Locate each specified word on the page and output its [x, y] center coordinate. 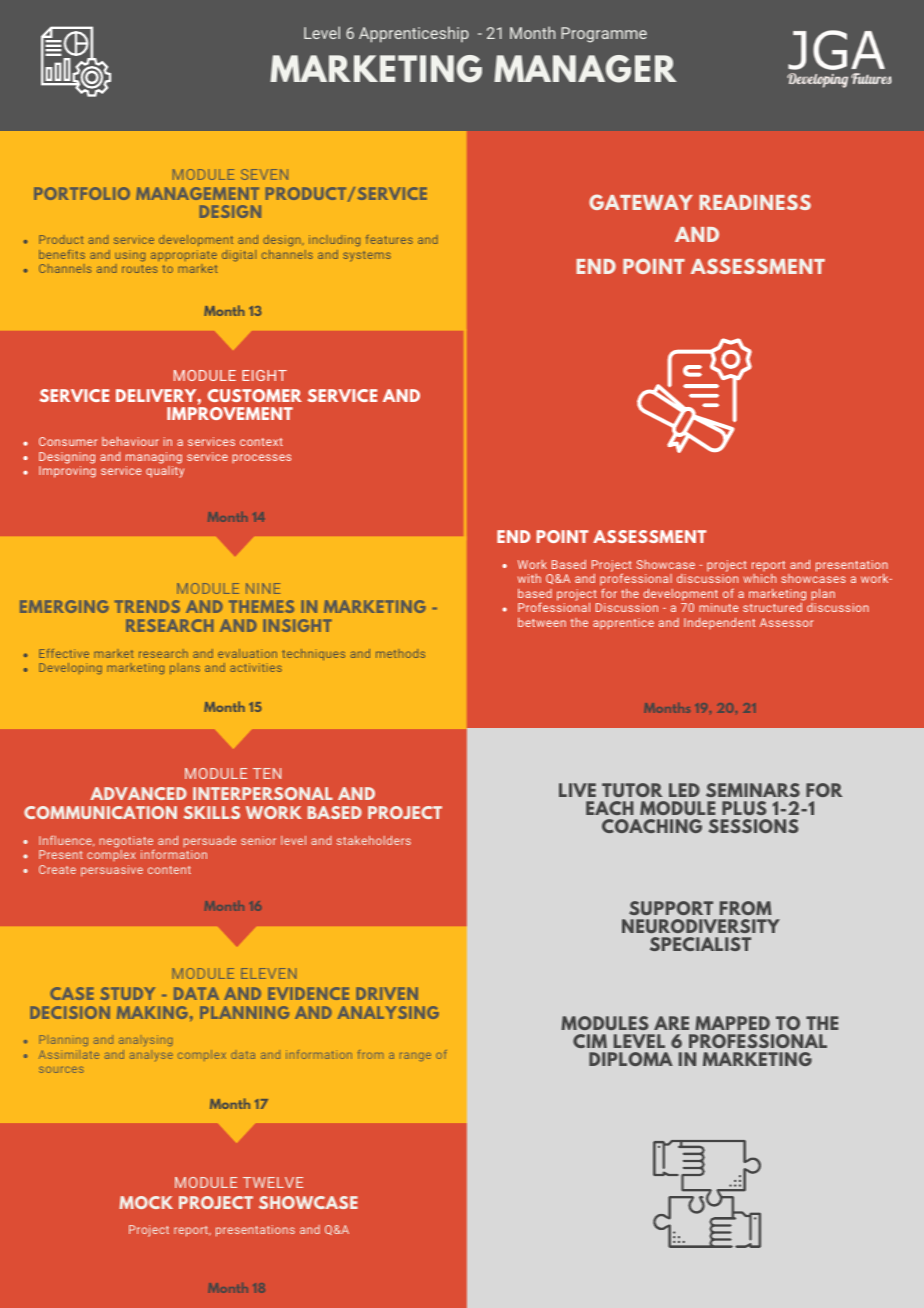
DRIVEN [387, 993]
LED [684, 790]
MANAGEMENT [197, 193]
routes [139, 269]
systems [367, 256]
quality [165, 472]
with [529, 578]
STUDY [127, 993]
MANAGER [585, 69]
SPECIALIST [700, 944]
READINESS [755, 202]
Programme [604, 35]
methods [400, 653]
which [759, 578]
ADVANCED [138, 793]
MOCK [146, 1202]
